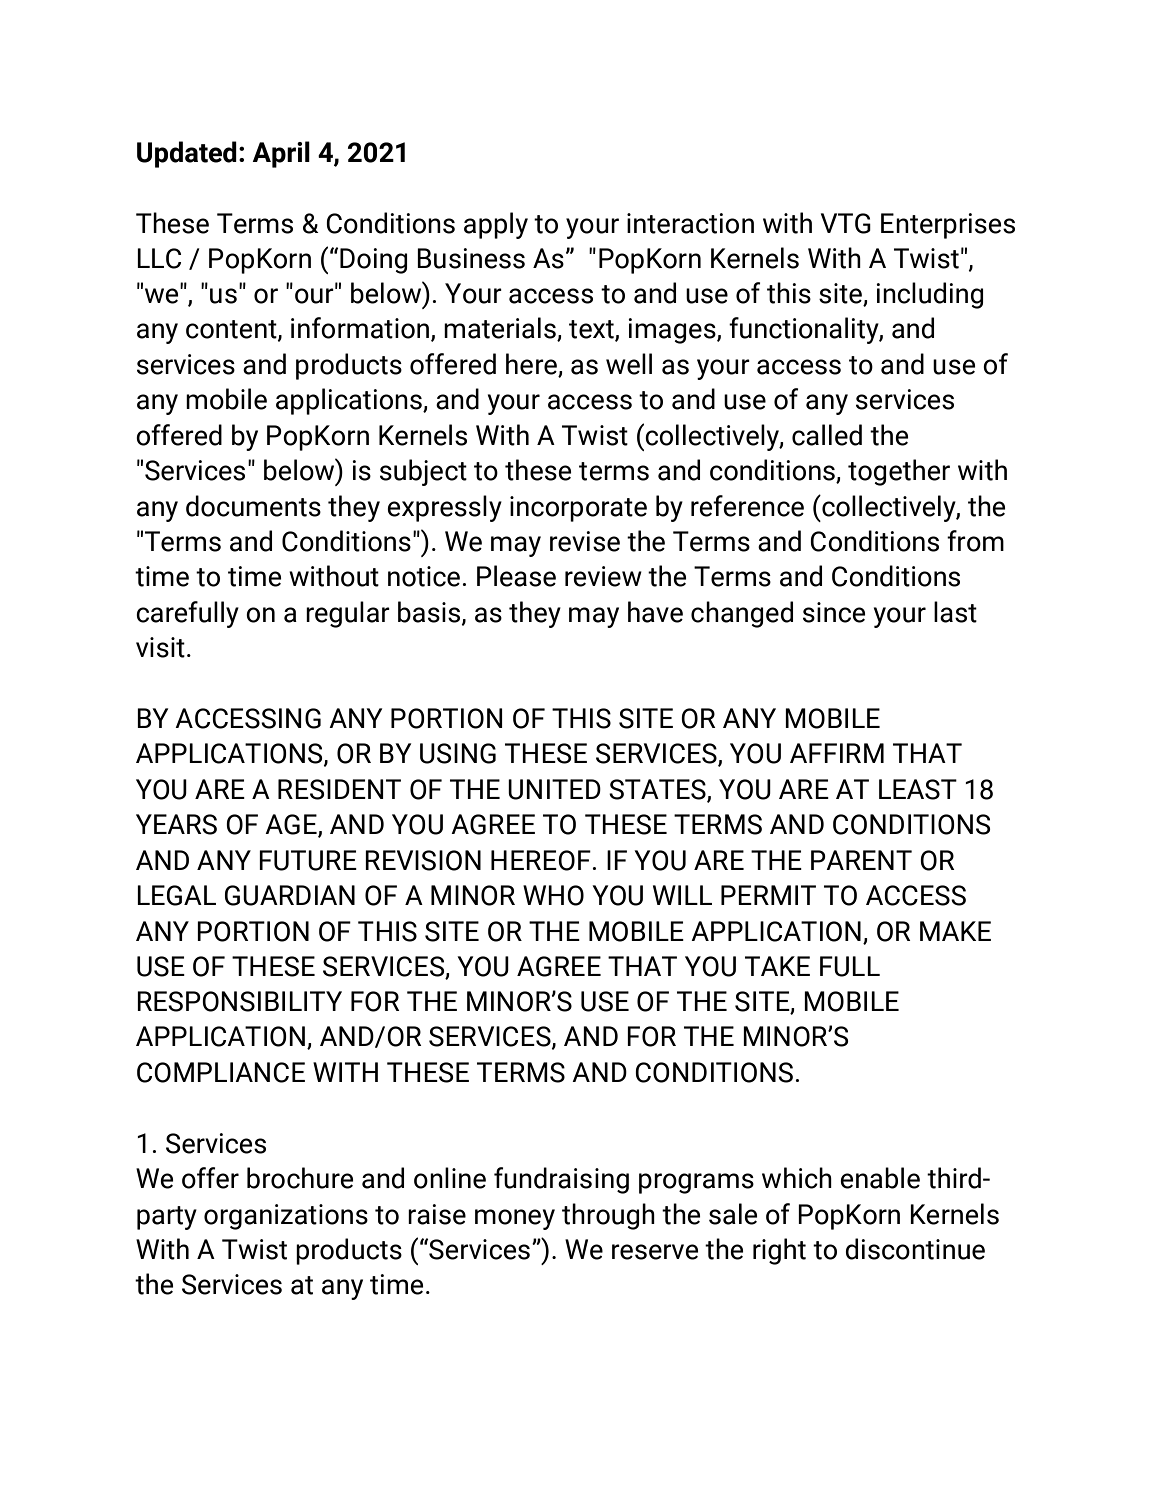 This screenshot has width=1154, height=1493. I want to click on visit, so click(160, 647).
